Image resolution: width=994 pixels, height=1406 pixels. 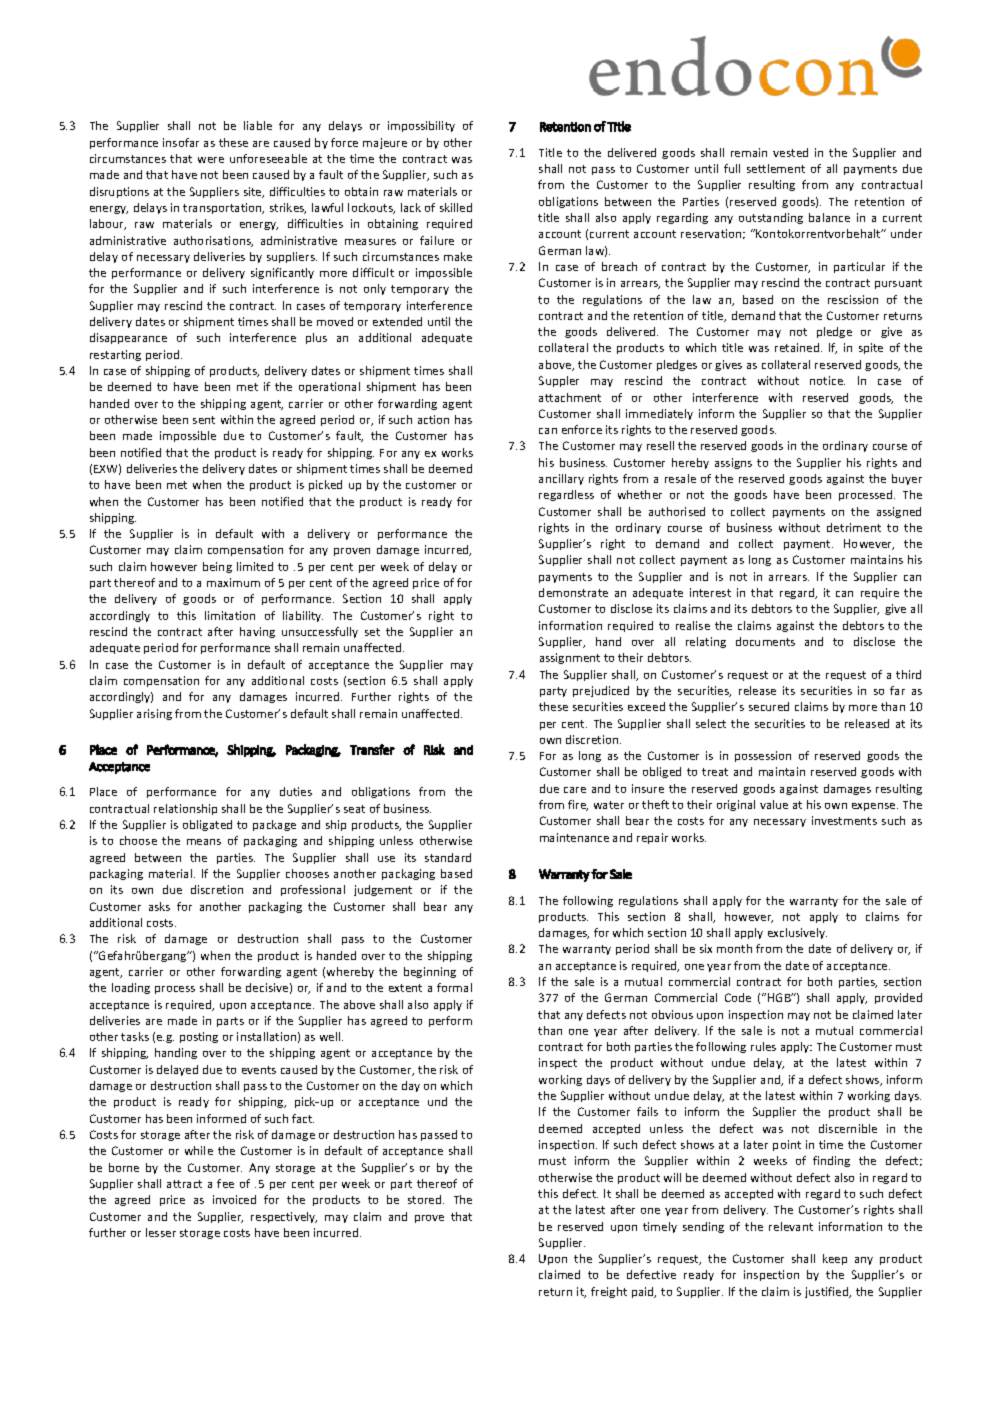 What do you see at coordinates (433, 419) in the page?
I see `action` at bounding box center [433, 419].
